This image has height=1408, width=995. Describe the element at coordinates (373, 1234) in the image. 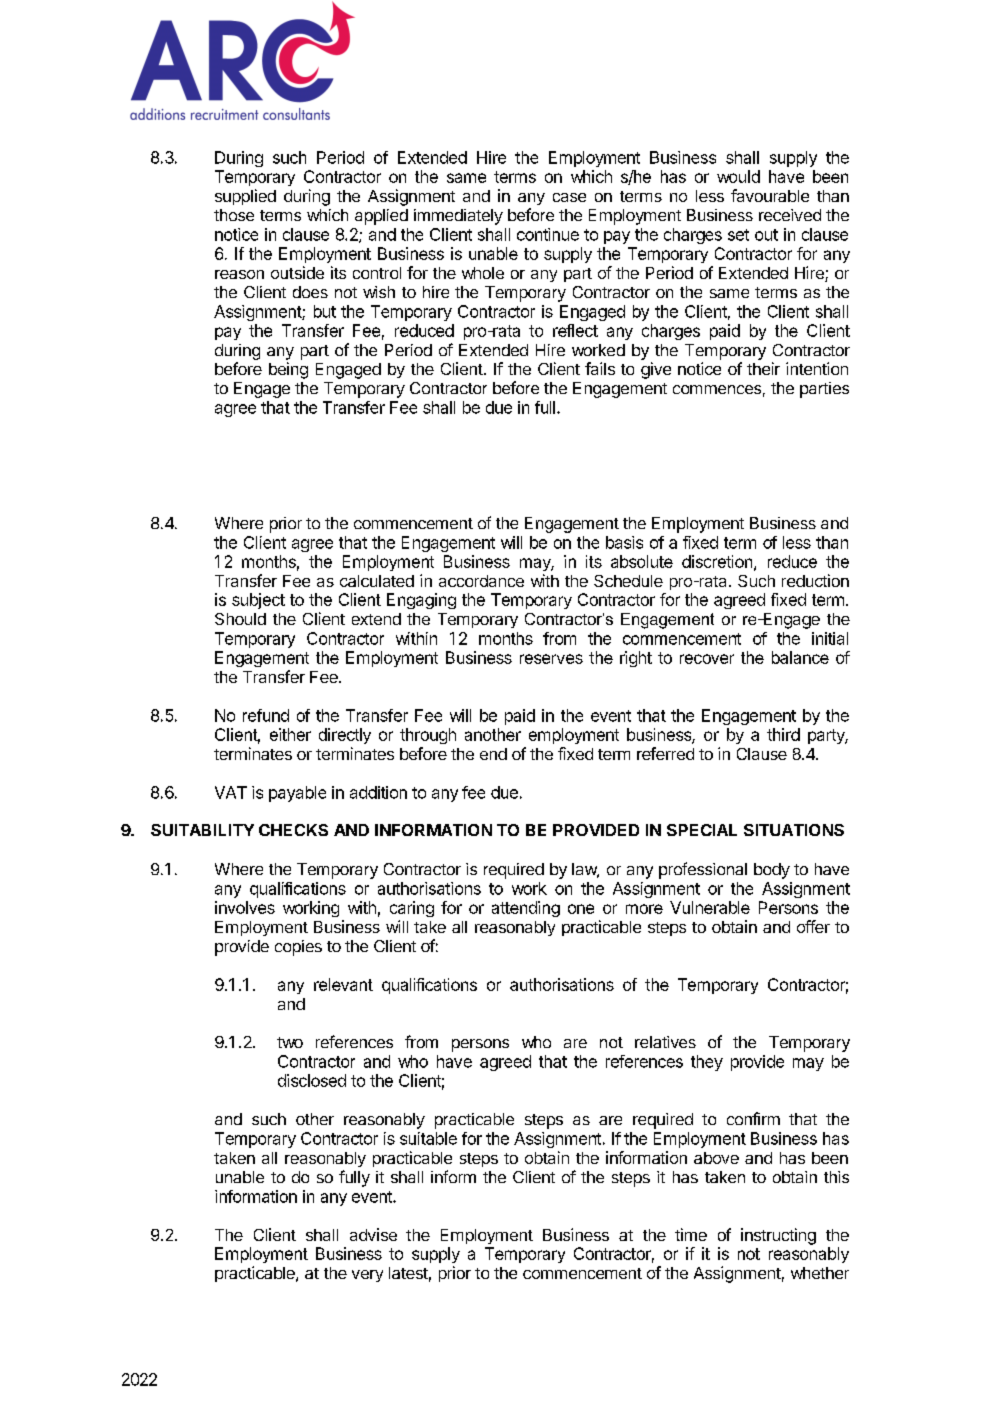

I see `advise` at that location.
